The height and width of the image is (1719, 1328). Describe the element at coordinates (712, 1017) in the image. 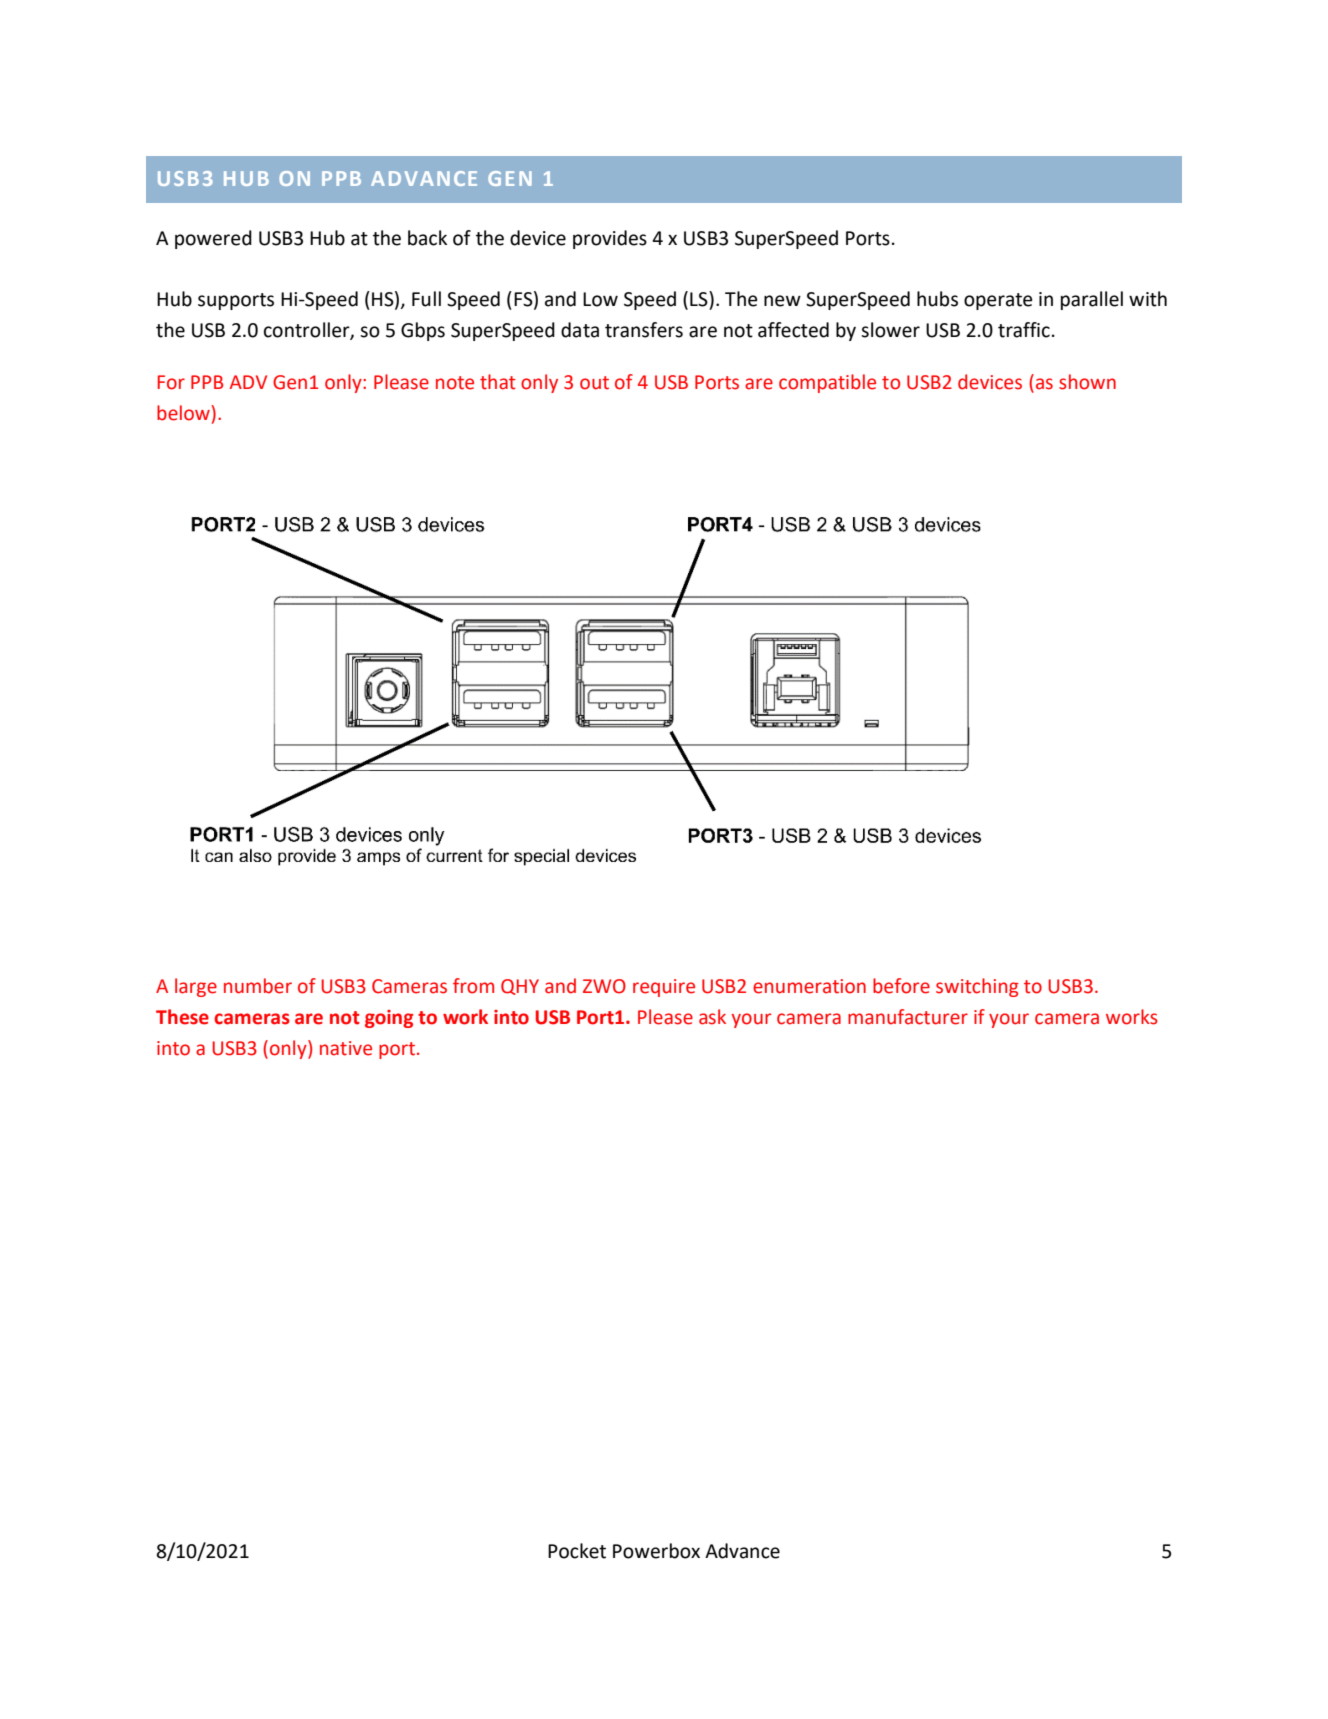

I see `ask` at that location.
